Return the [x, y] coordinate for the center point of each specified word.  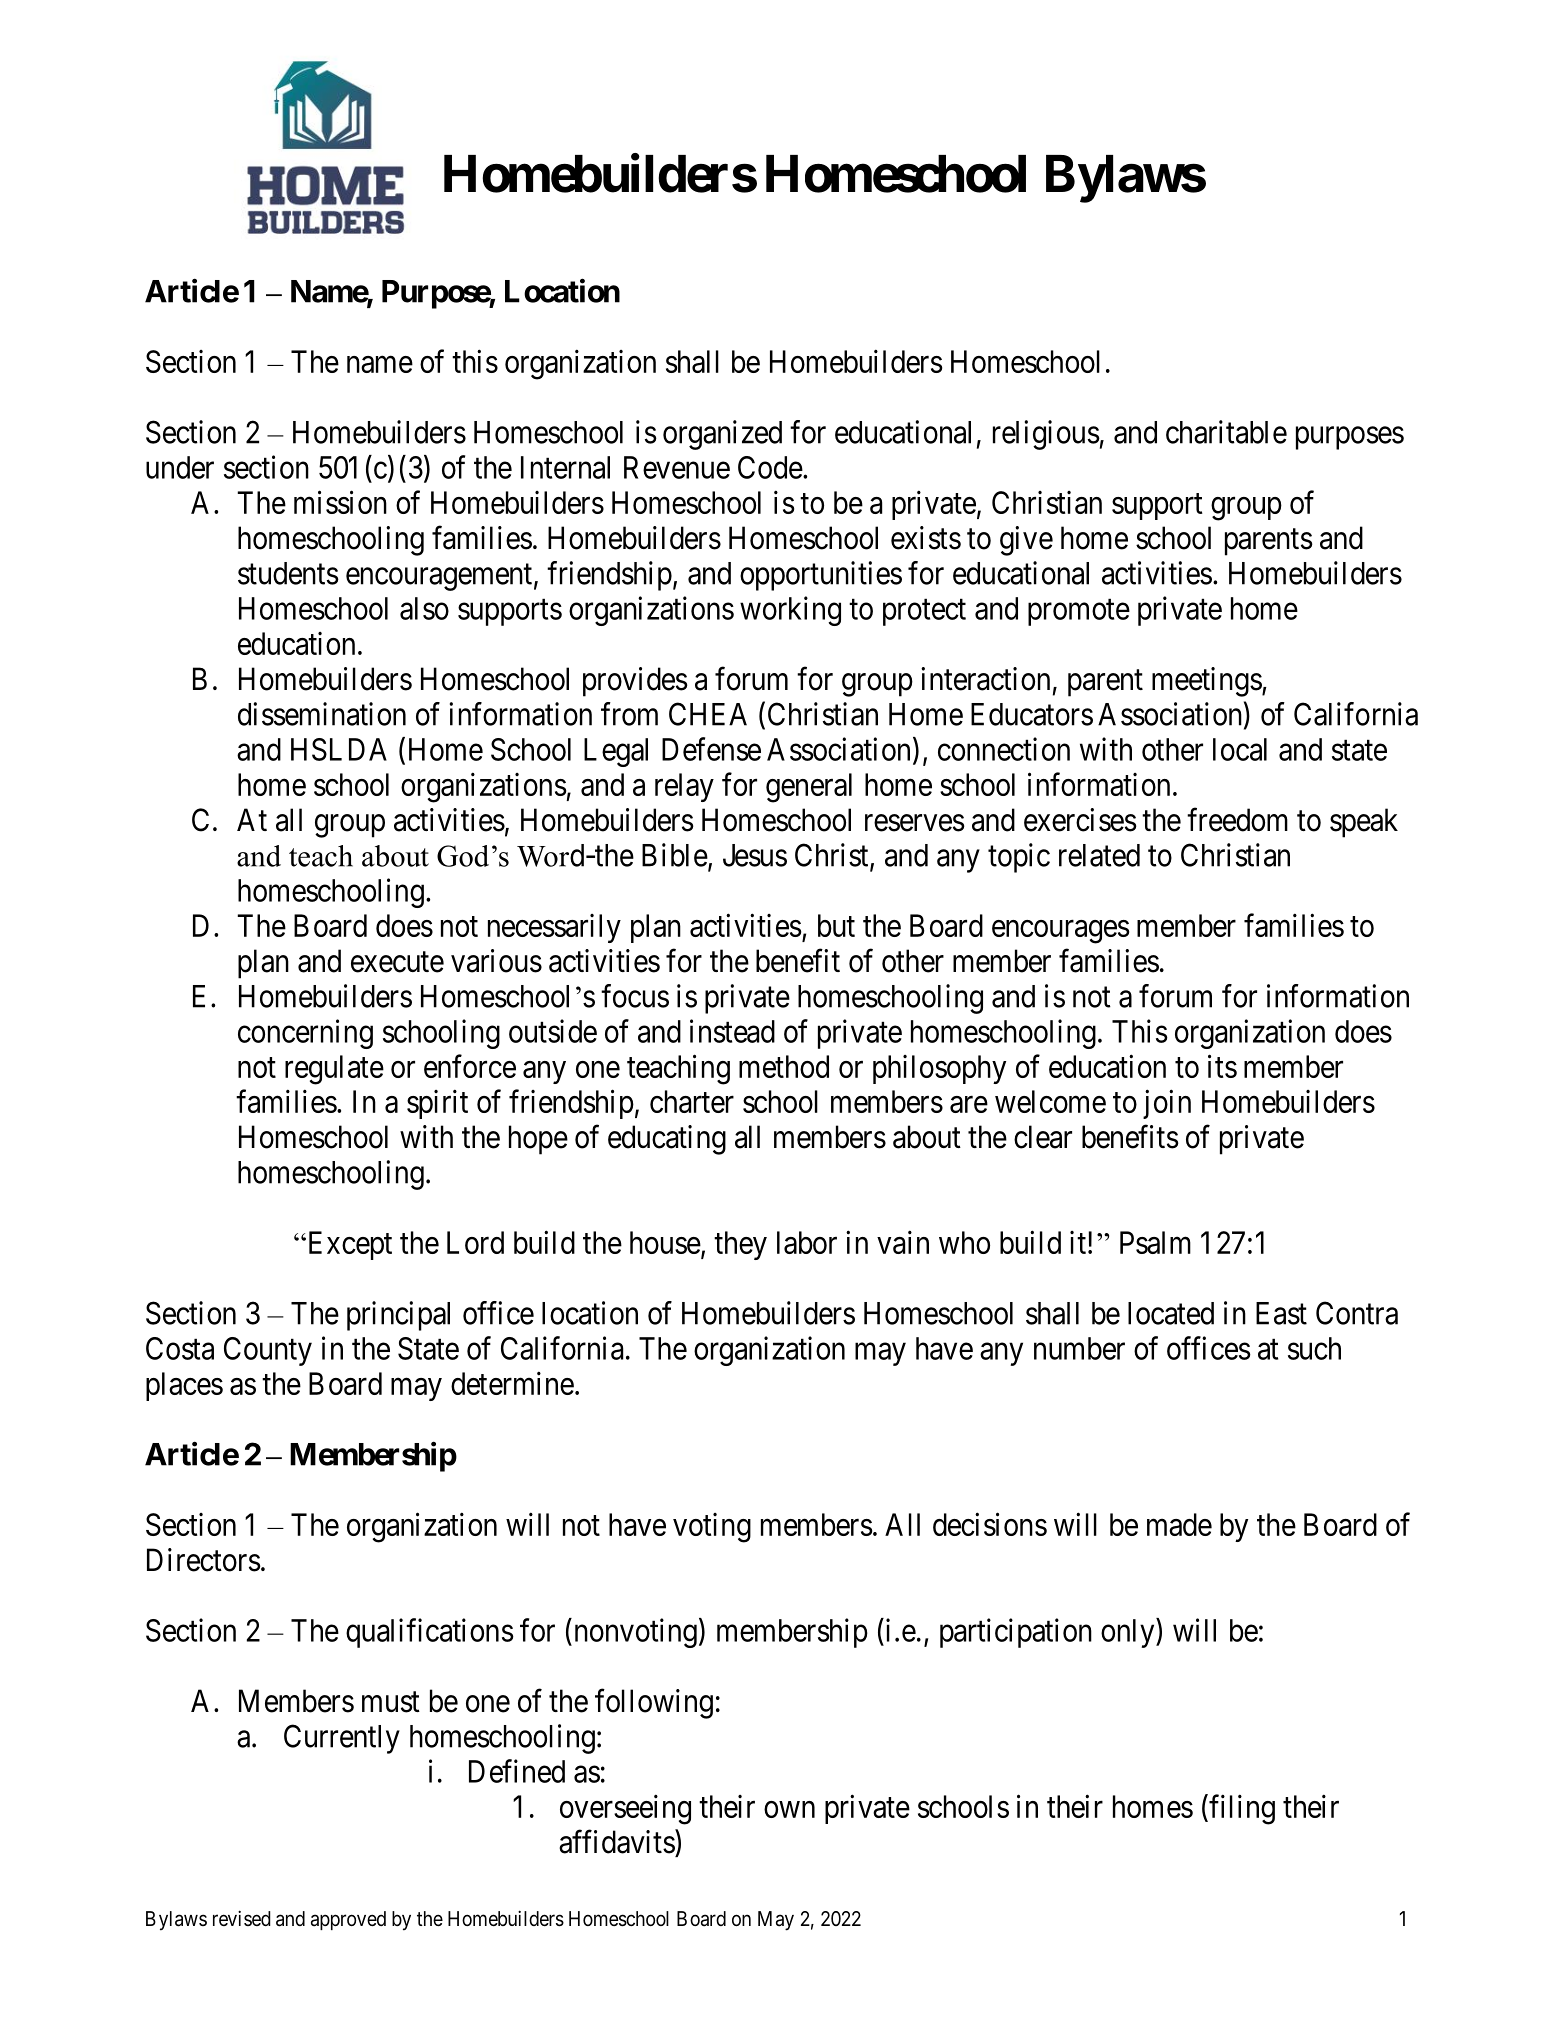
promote [1079, 612]
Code [770, 467]
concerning [305, 1034]
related [1099, 855]
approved [348, 1920]
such [1314, 1348]
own [789, 1809]
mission [340, 502]
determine [512, 1383]
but [836, 925]
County [268, 1351]
